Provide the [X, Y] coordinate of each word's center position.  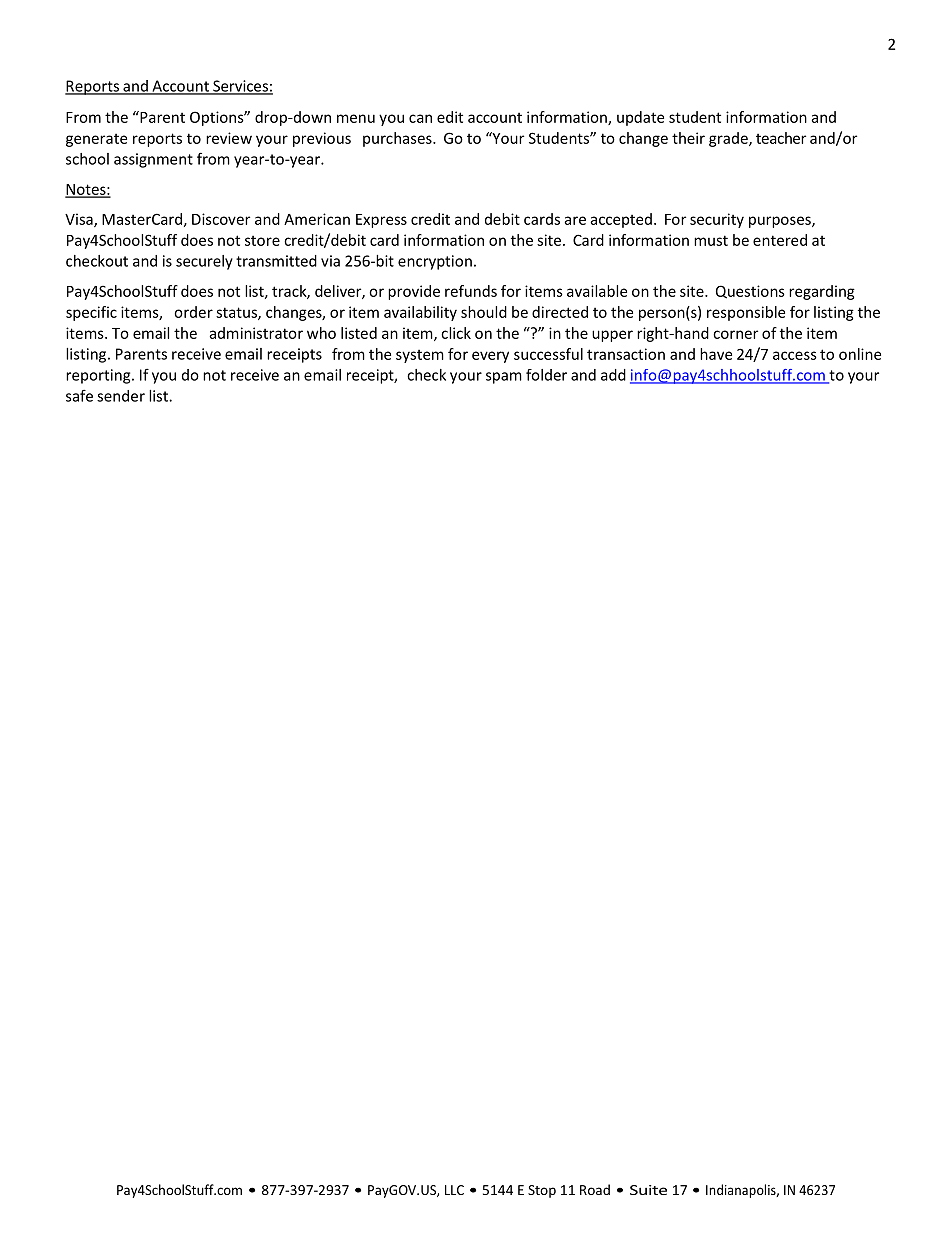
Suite [648, 1190]
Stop [542, 1191]
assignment [153, 160]
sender [121, 396]
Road [595, 1189]
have [716, 354]
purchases [398, 139]
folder [546, 375]
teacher [781, 138]
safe [79, 395]
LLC [454, 1190]
